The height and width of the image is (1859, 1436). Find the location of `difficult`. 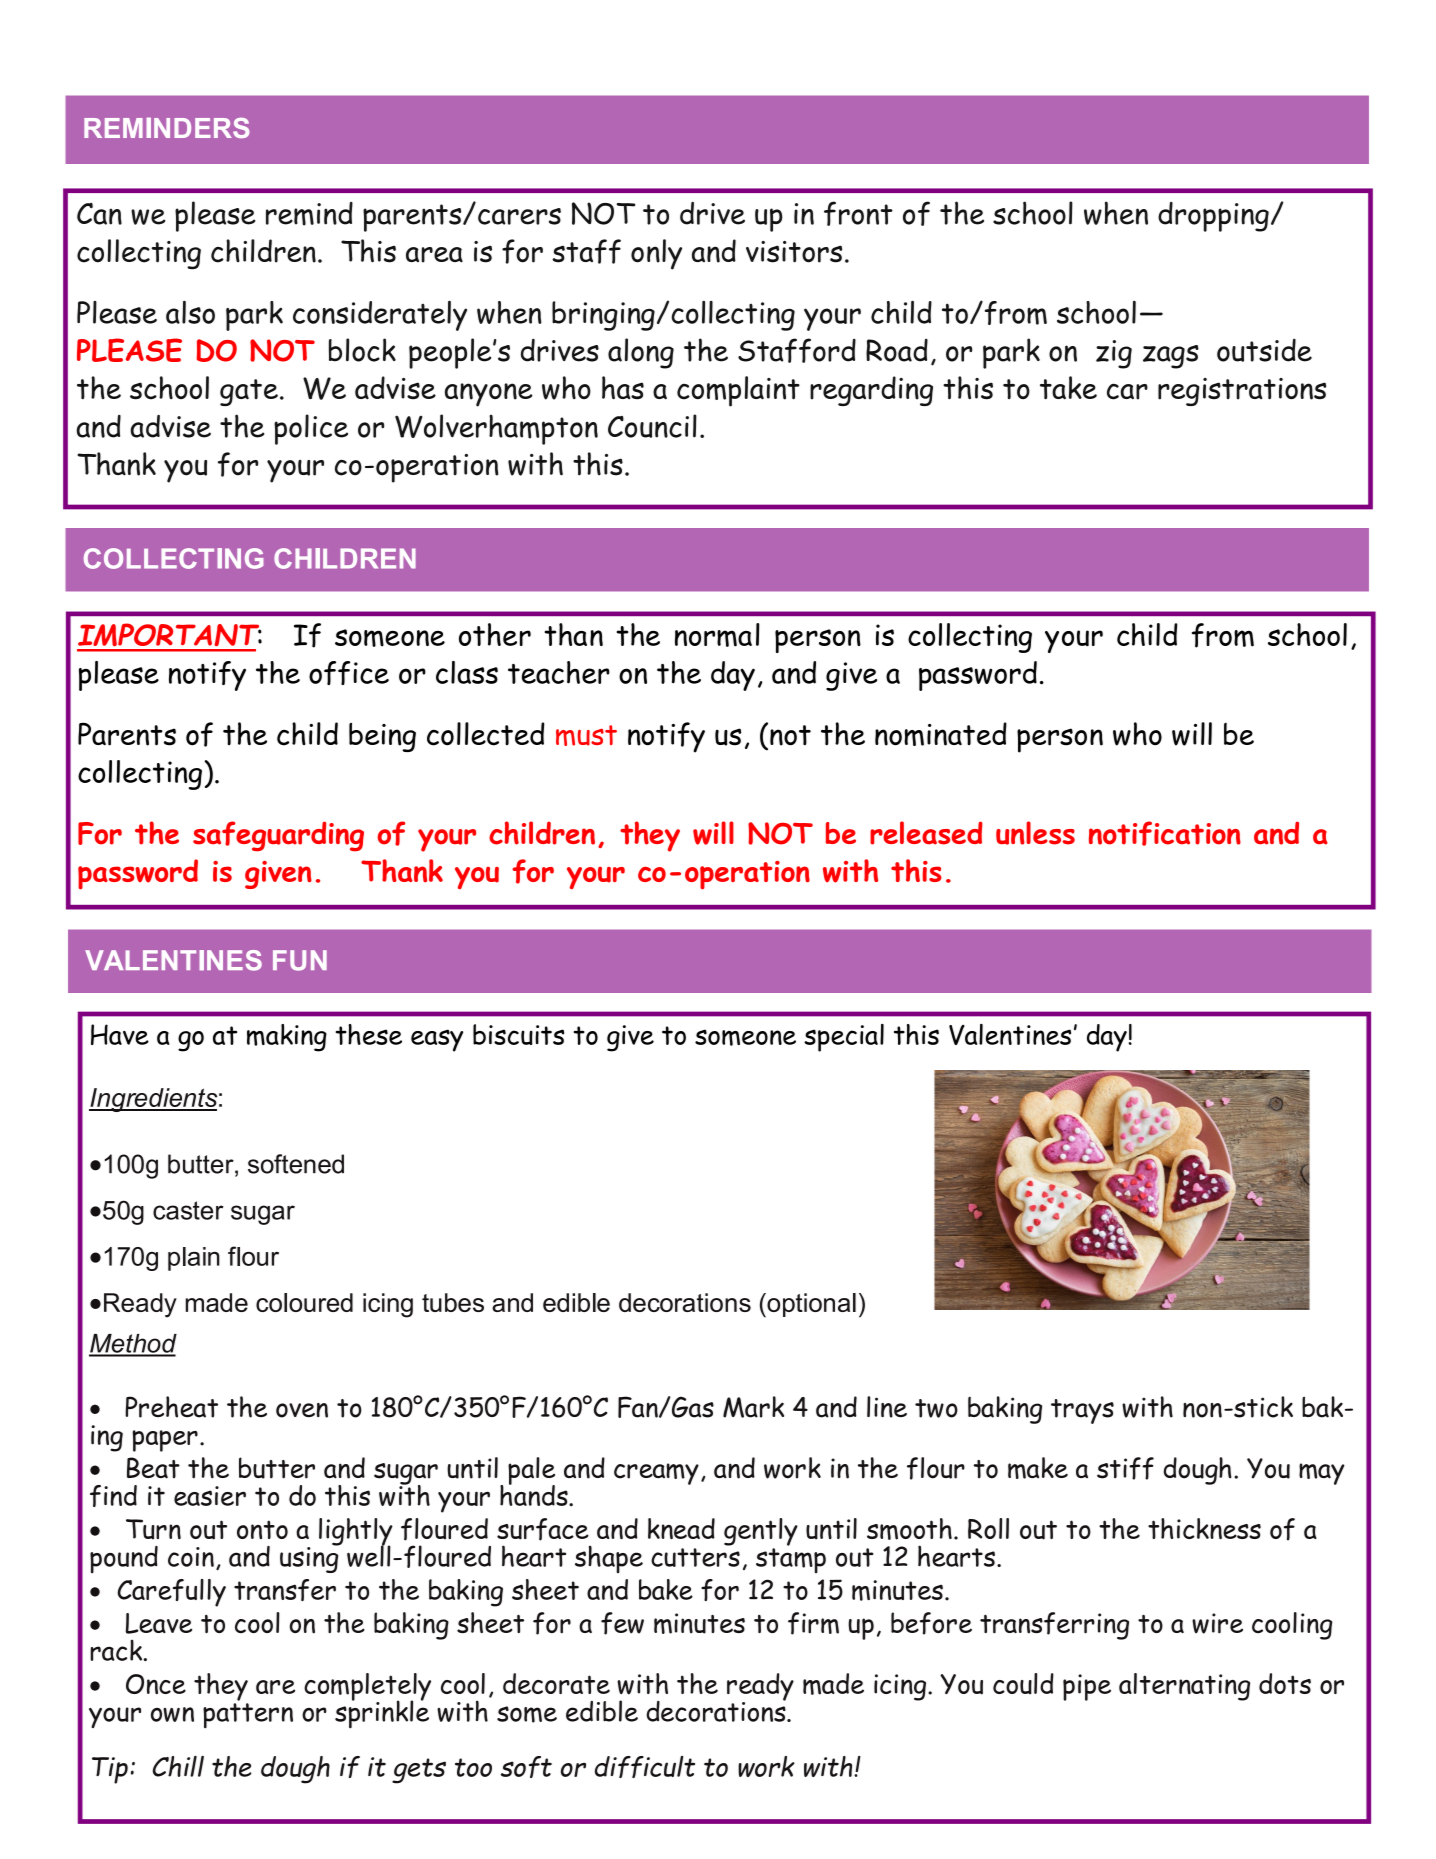

difficult is located at coordinates (645, 1767).
